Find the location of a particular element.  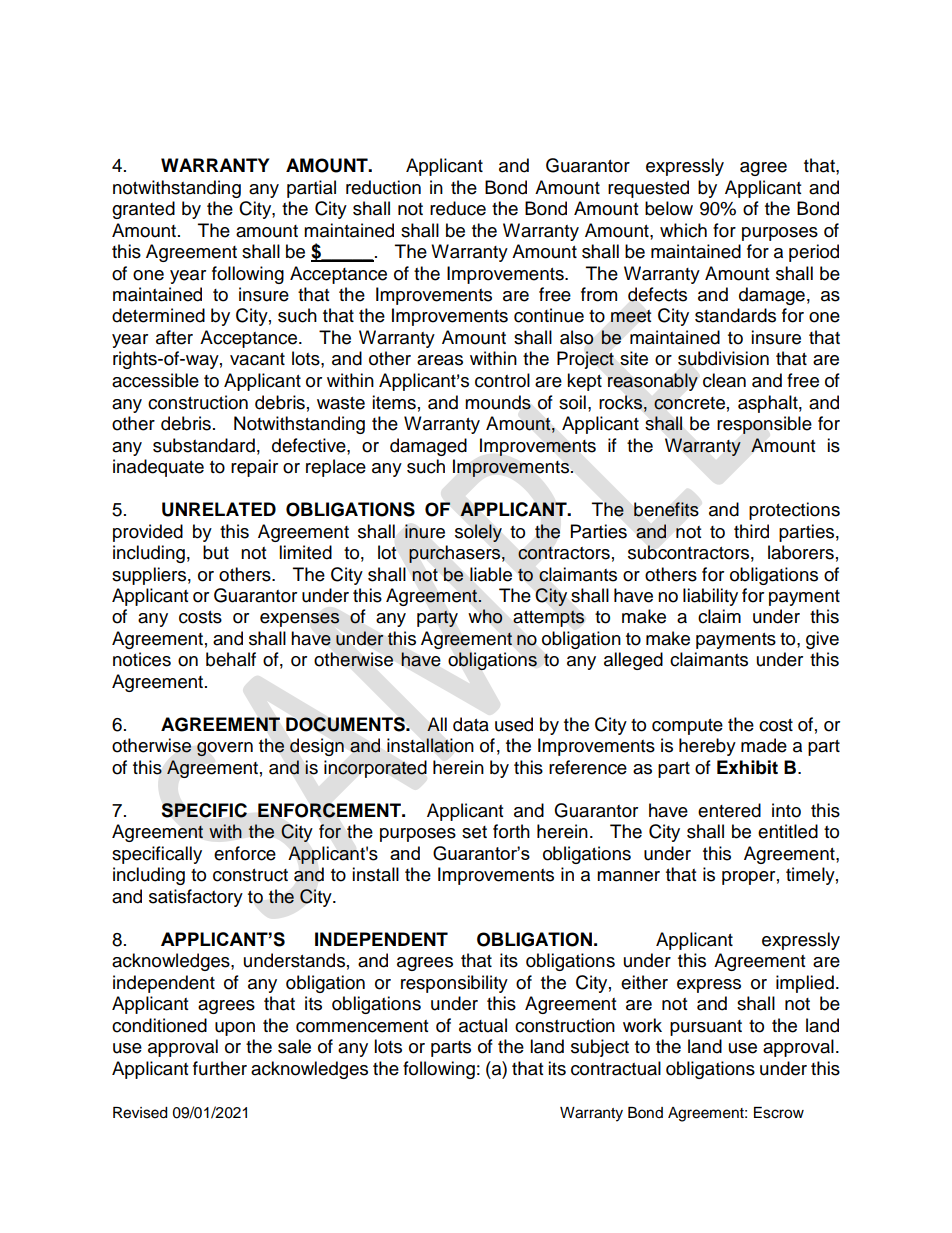

granted is located at coordinates (143, 210).
